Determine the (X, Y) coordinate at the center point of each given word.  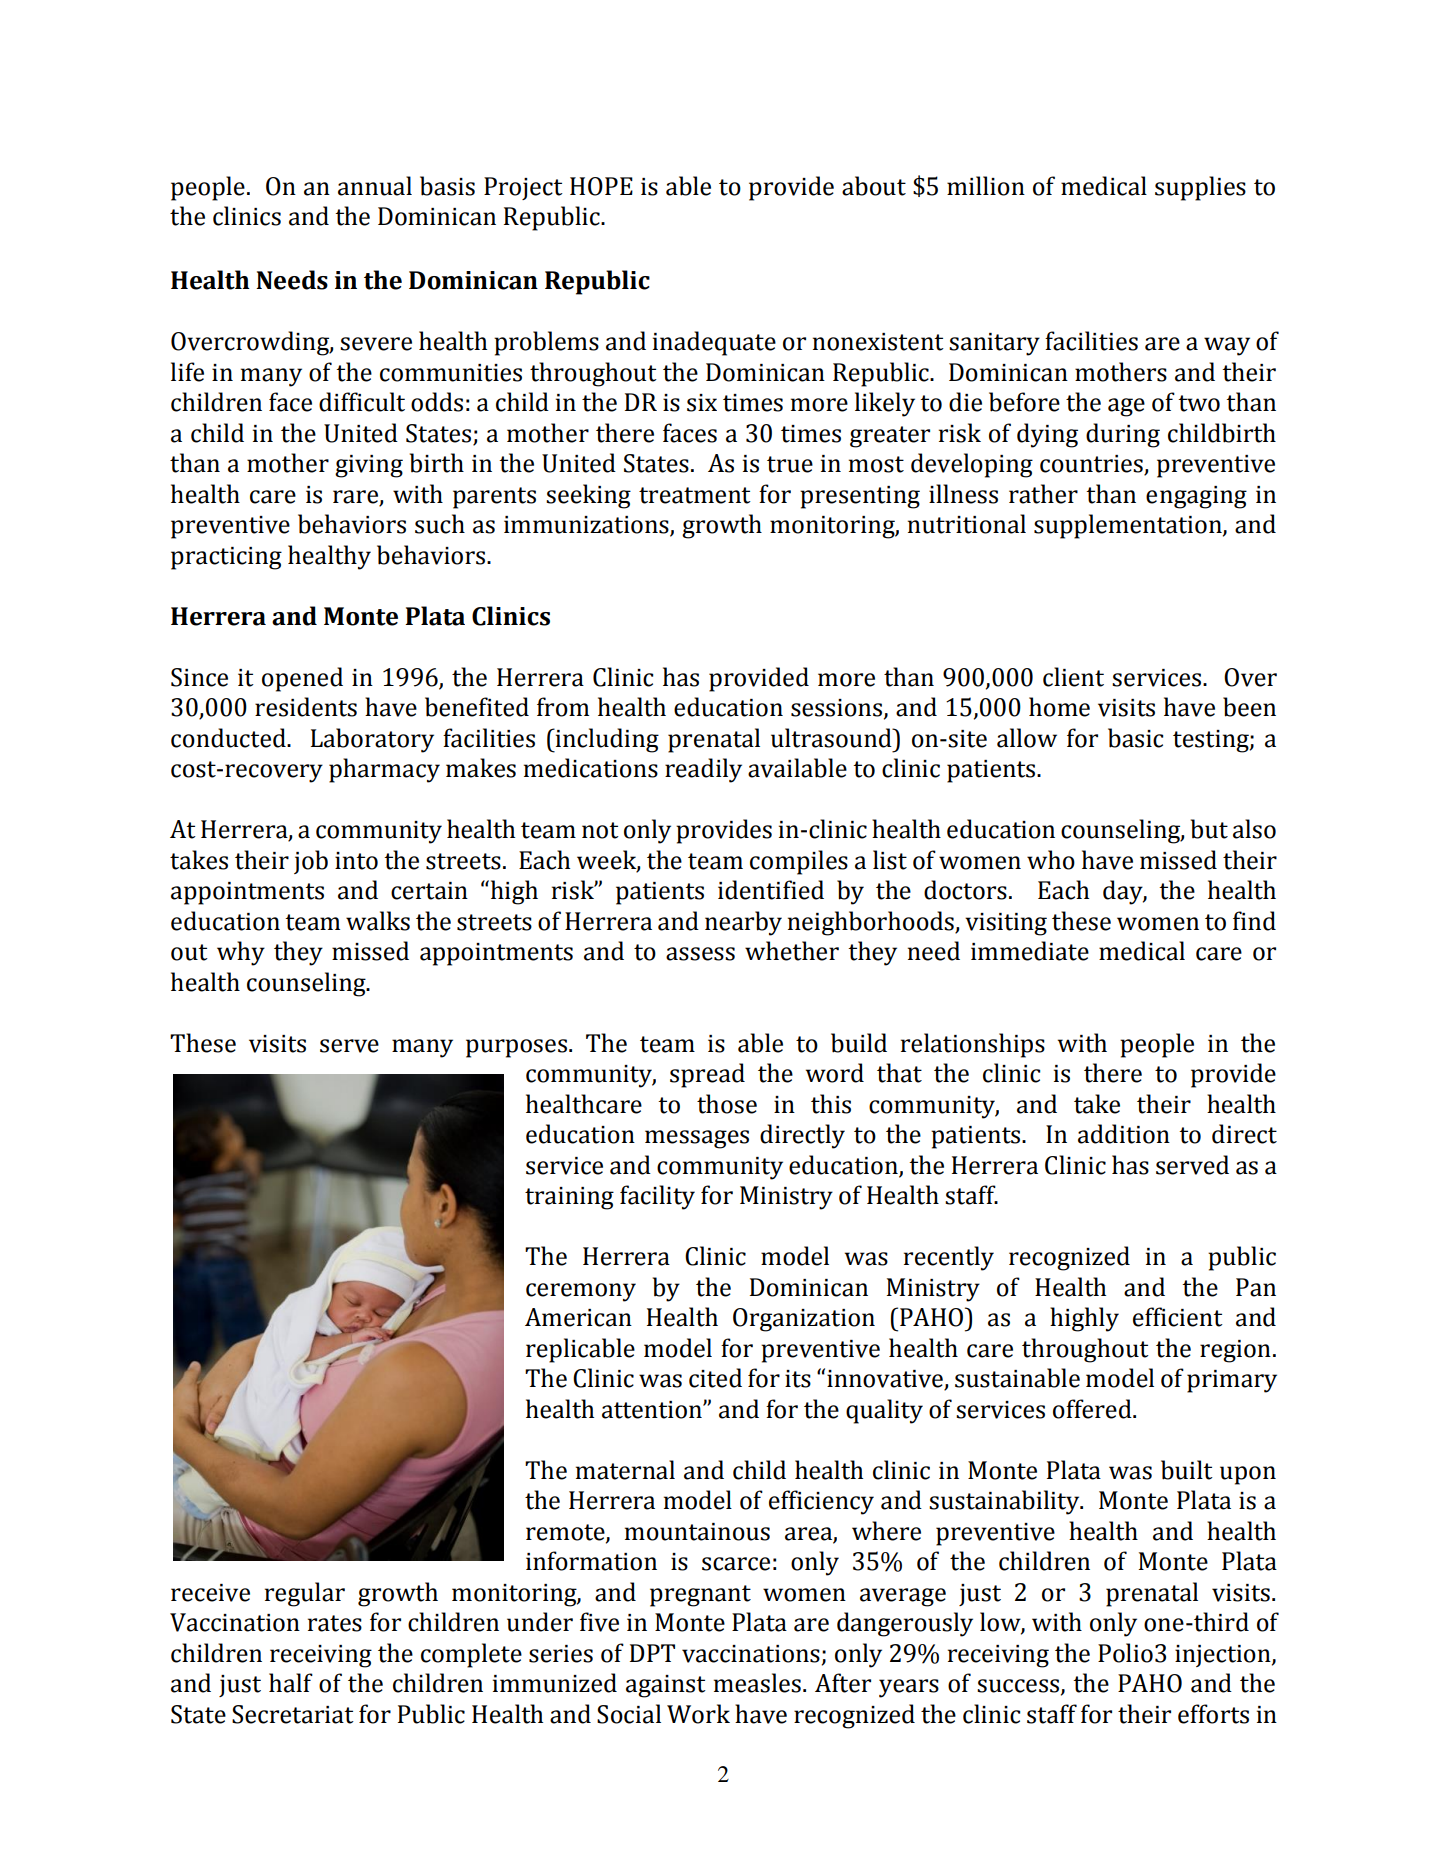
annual (375, 186)
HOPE (601, 186)
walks (378, 921)
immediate (1030, 951)
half (291, 1683)
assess (700, 954)
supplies (1200, 188)
